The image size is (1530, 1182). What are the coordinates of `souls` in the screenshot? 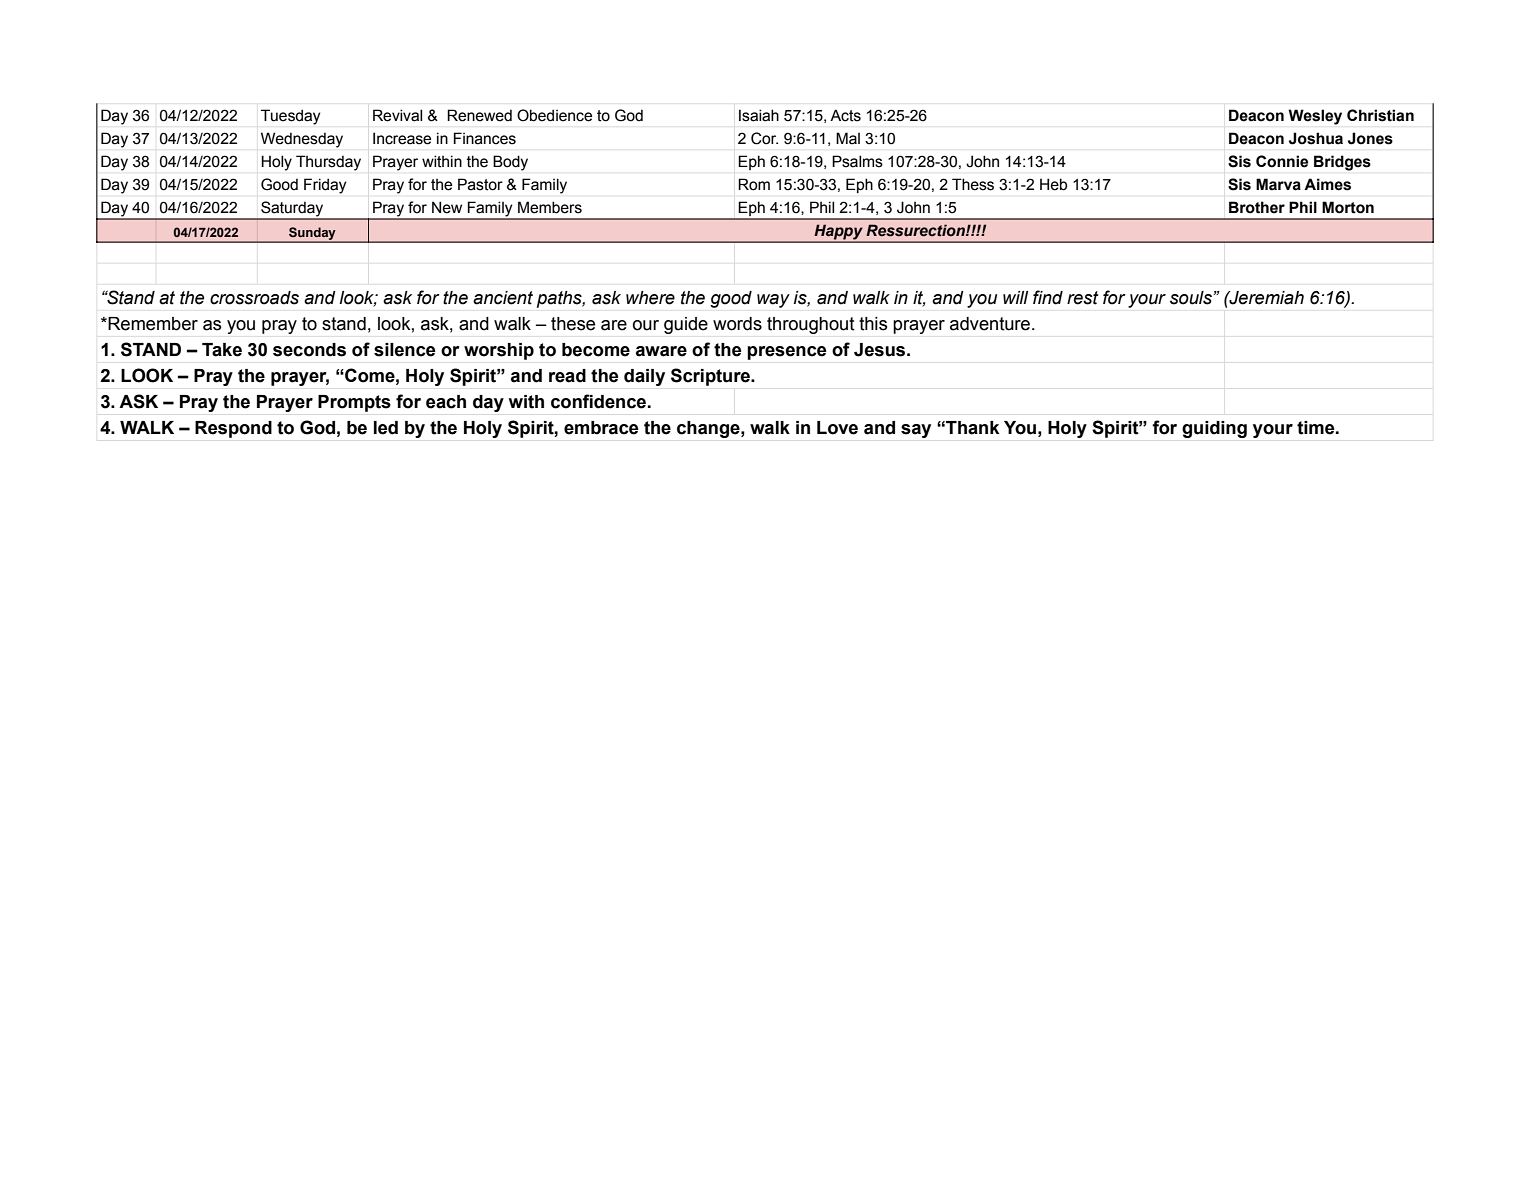 It's located at (1192, 298).
